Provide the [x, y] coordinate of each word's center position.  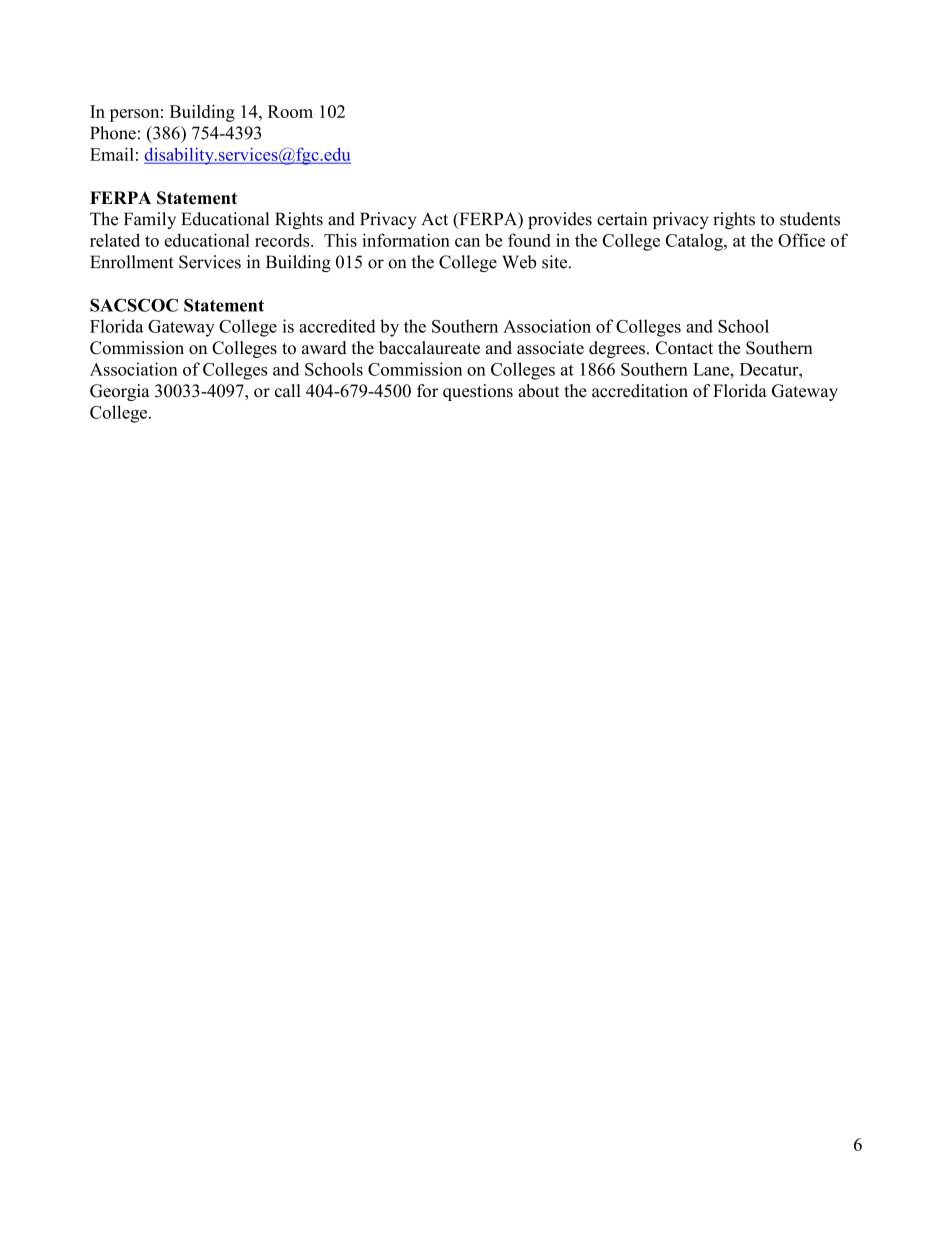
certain [622, 219]
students [810, 219]
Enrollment [132, 262]
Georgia [120, 392]
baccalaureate [429, 348]
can [467, 242]
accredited [337, 326]
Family [150, 220]
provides [560, 220]
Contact [684, 348]
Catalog [695, 242]
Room [290, 111]
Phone [113, 133]
